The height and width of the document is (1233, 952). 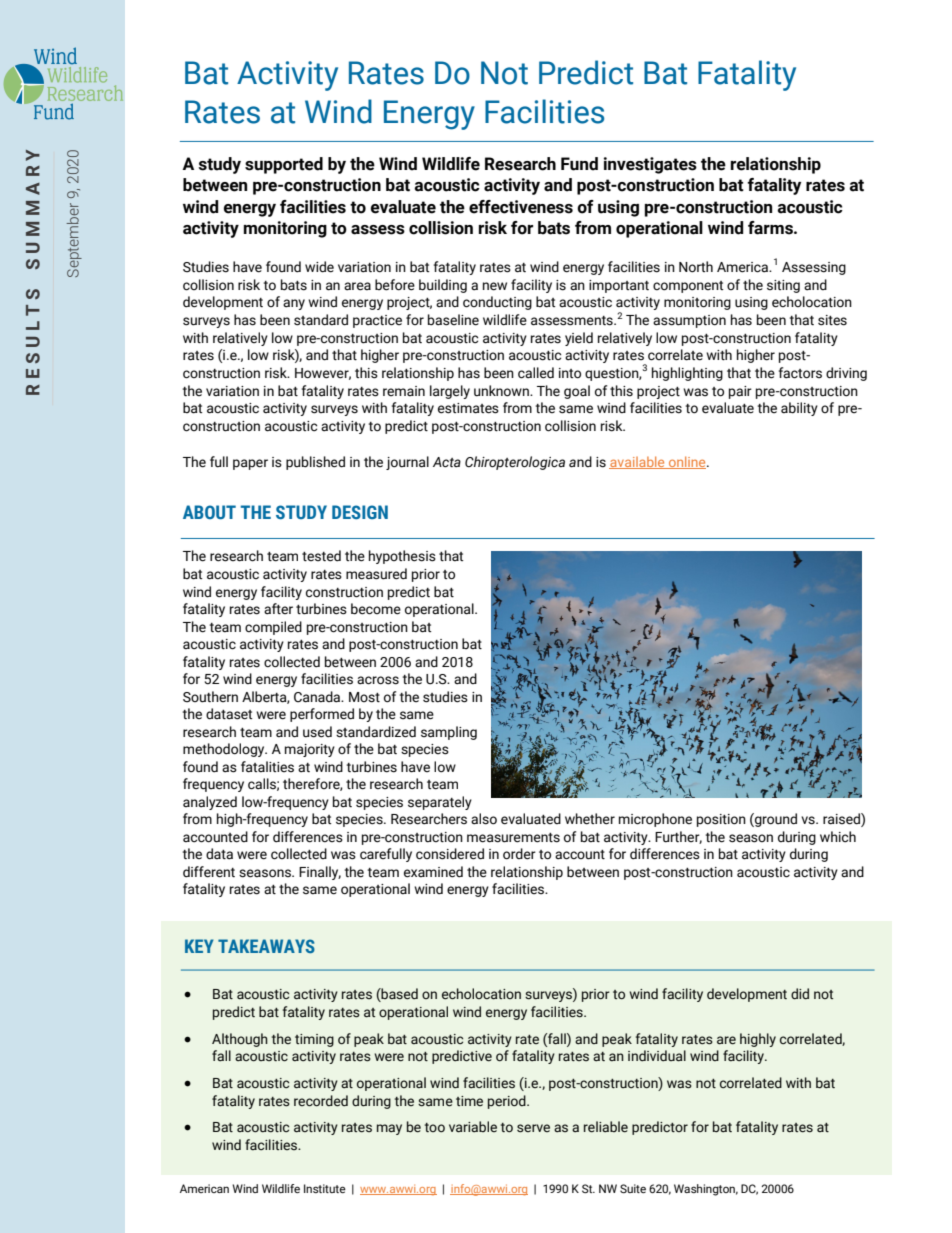 What do you see at coordinates (633, 1188) in the document?
I see `Suite` at bounding box center [633, 1188].
